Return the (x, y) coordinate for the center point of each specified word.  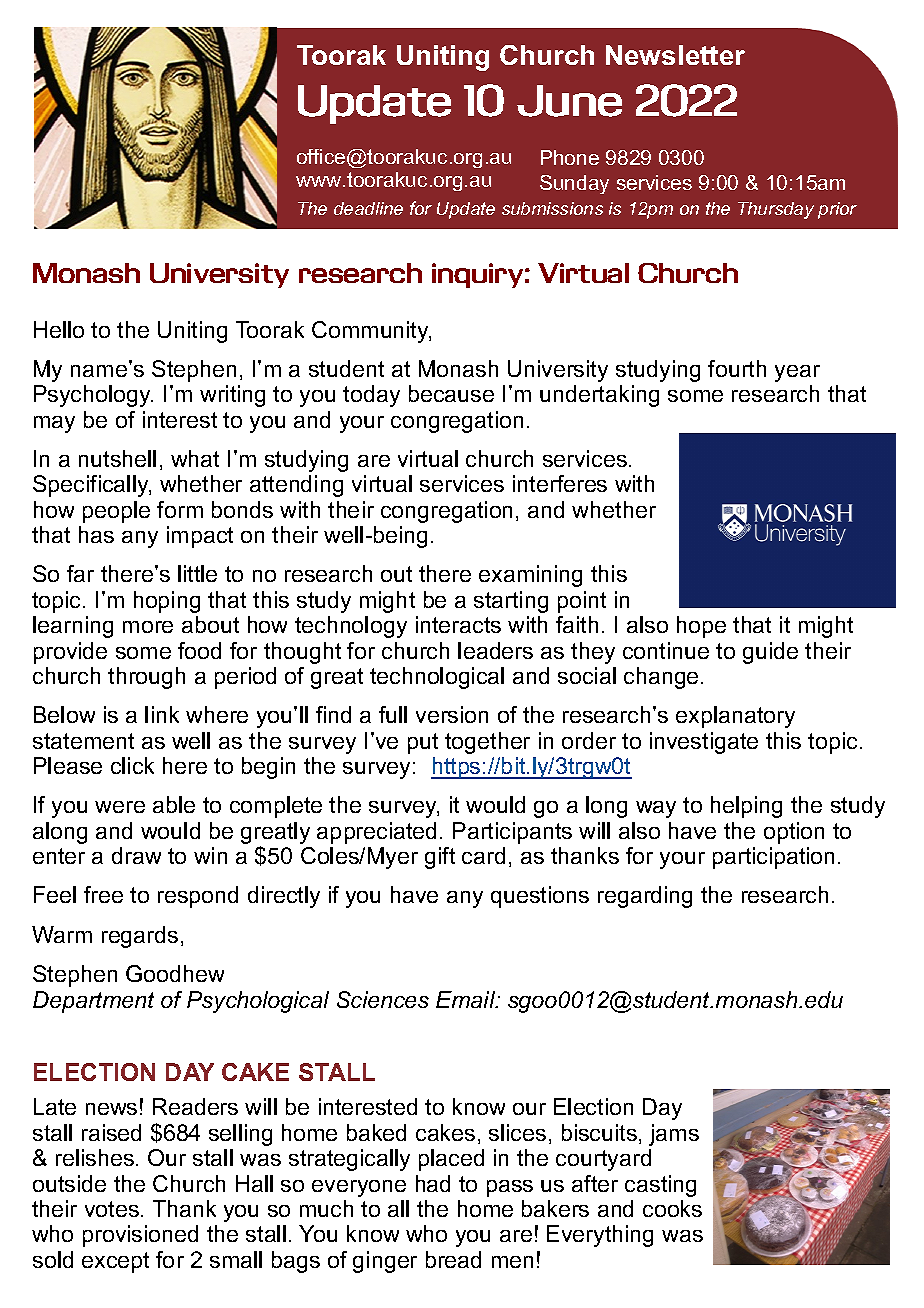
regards (140, 937)
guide (770, 653)
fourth (737, 368)
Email (467, 999)
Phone (570, 157)
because (451, 393)
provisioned (140, 1236)
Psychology (93, 396)
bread (453, 1259)
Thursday (776, 210)
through (146, 678)
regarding (645, 897)
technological (437, 678)
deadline (368, 208)
